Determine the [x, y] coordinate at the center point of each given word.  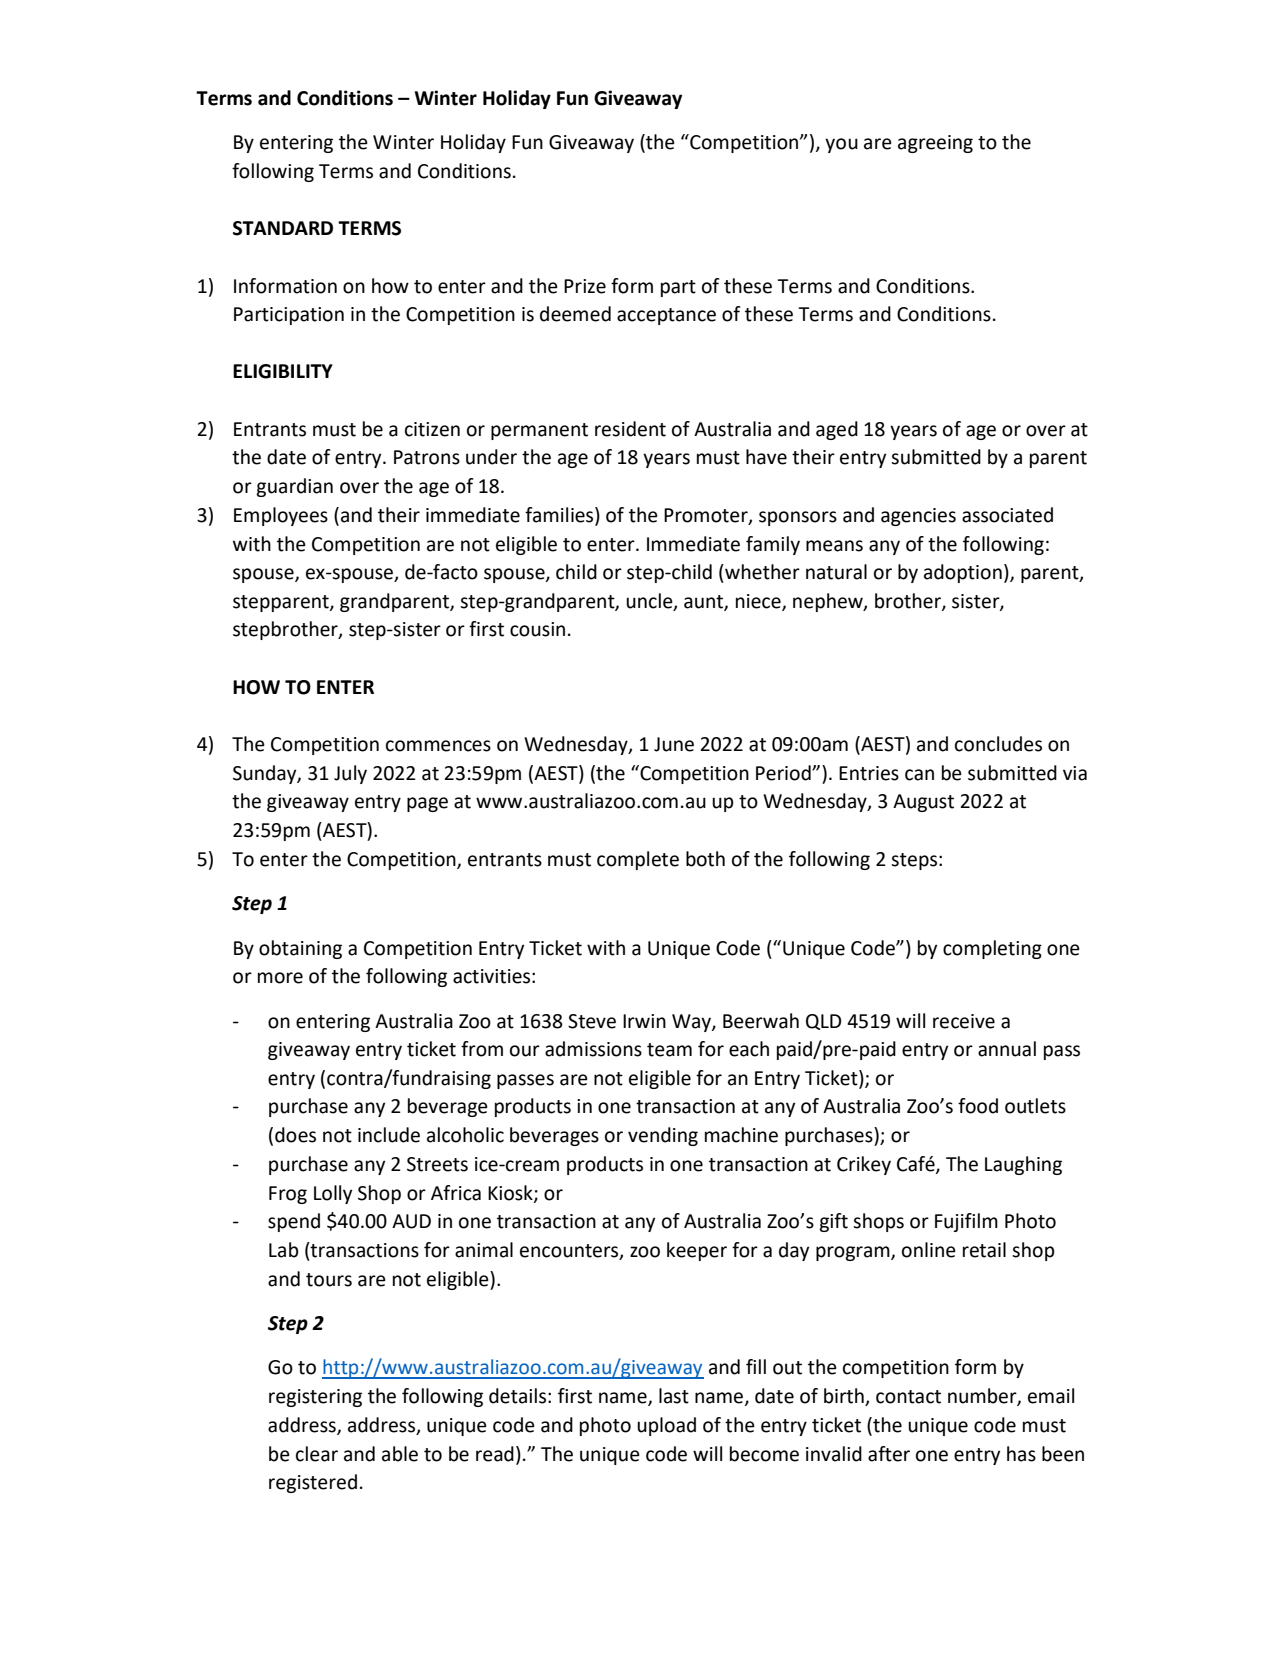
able [400, 1454]
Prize [585, 286]
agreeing [935, 144]
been [1063, 1454]
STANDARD [283, 228]
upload [666, 1426]
